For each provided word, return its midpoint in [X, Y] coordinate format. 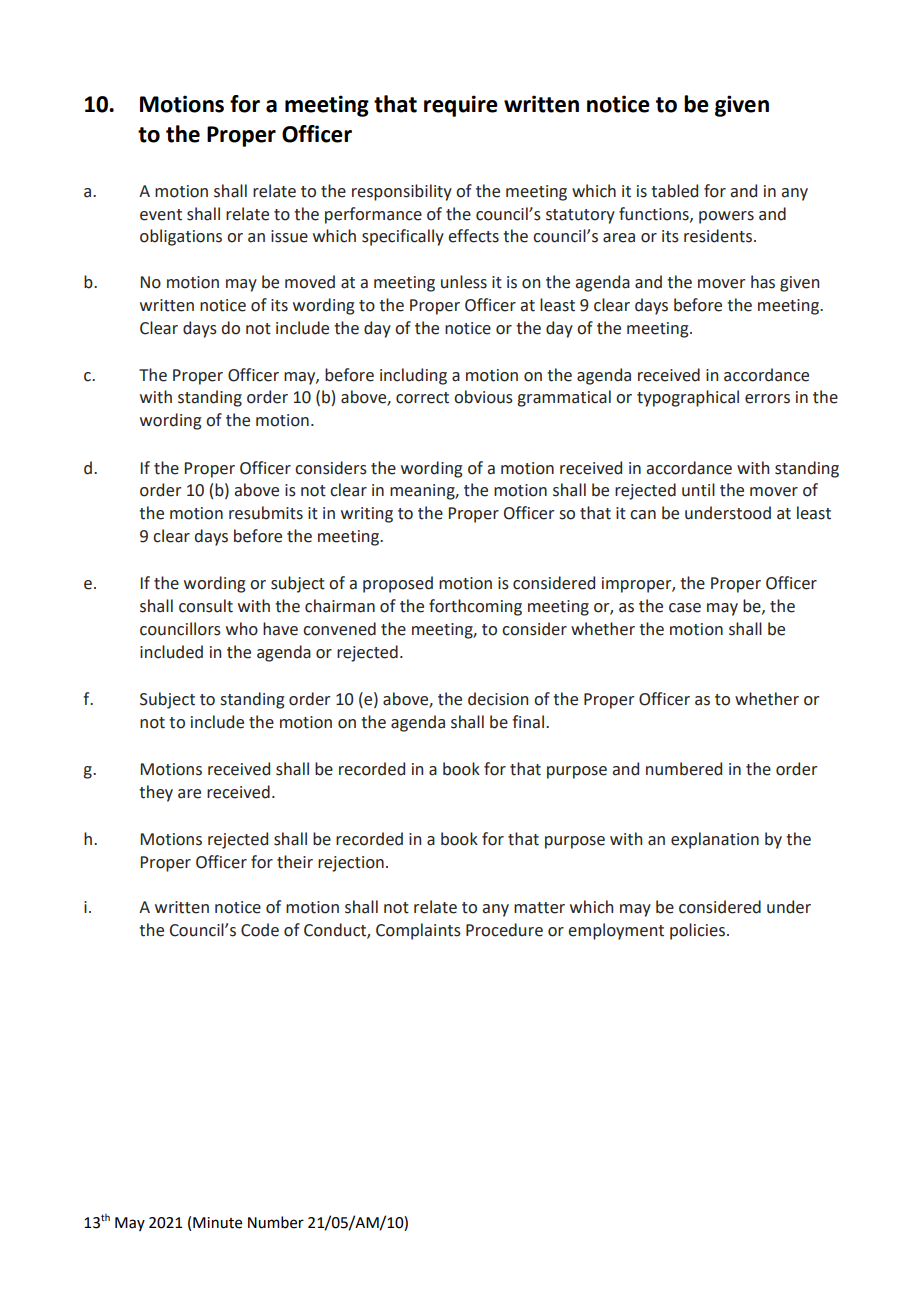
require [461, 106]
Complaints [418, 931]
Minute [217, 1223]
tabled [674, 191]
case [685, 608]
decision [498, 699]
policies [697, 931]
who [242, 629]
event [161, 215]
